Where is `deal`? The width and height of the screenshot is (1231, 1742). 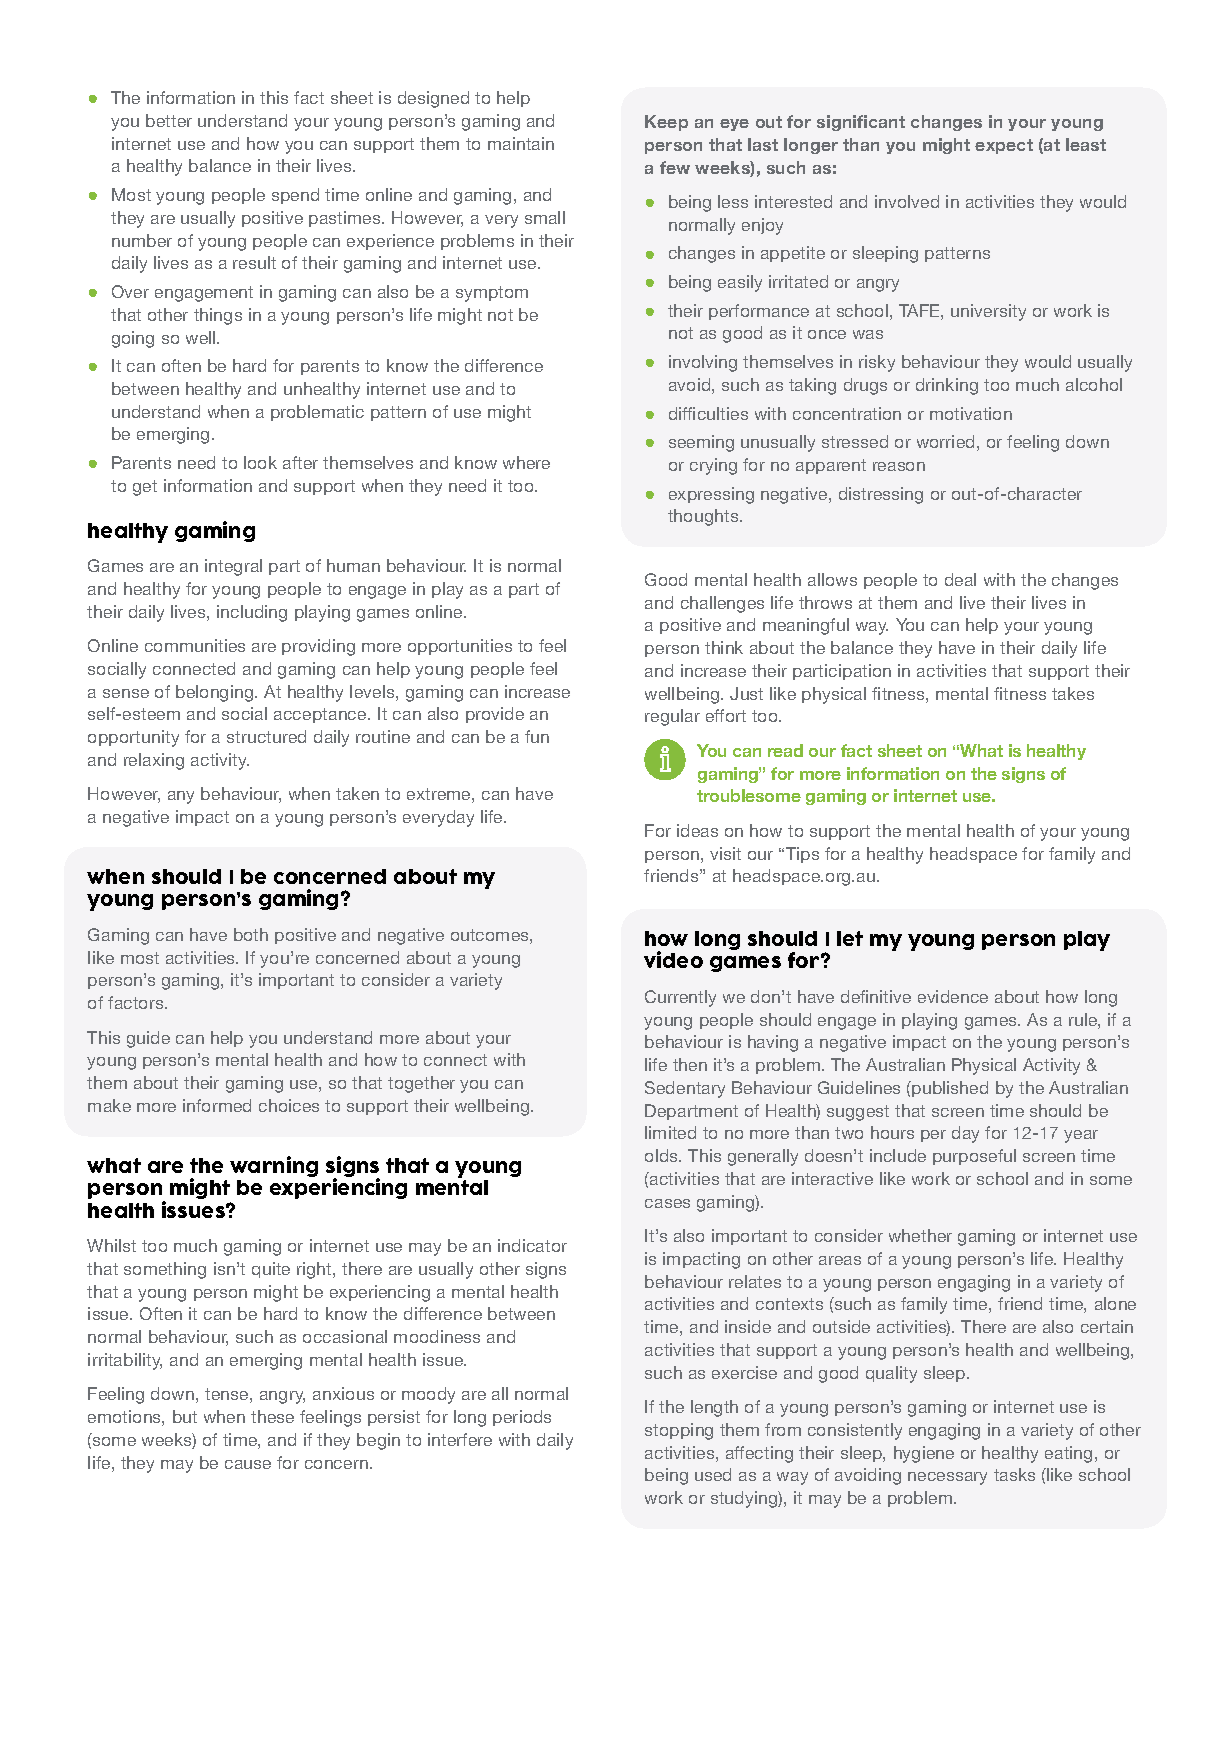
deal is located at coordinates (960, 579).
